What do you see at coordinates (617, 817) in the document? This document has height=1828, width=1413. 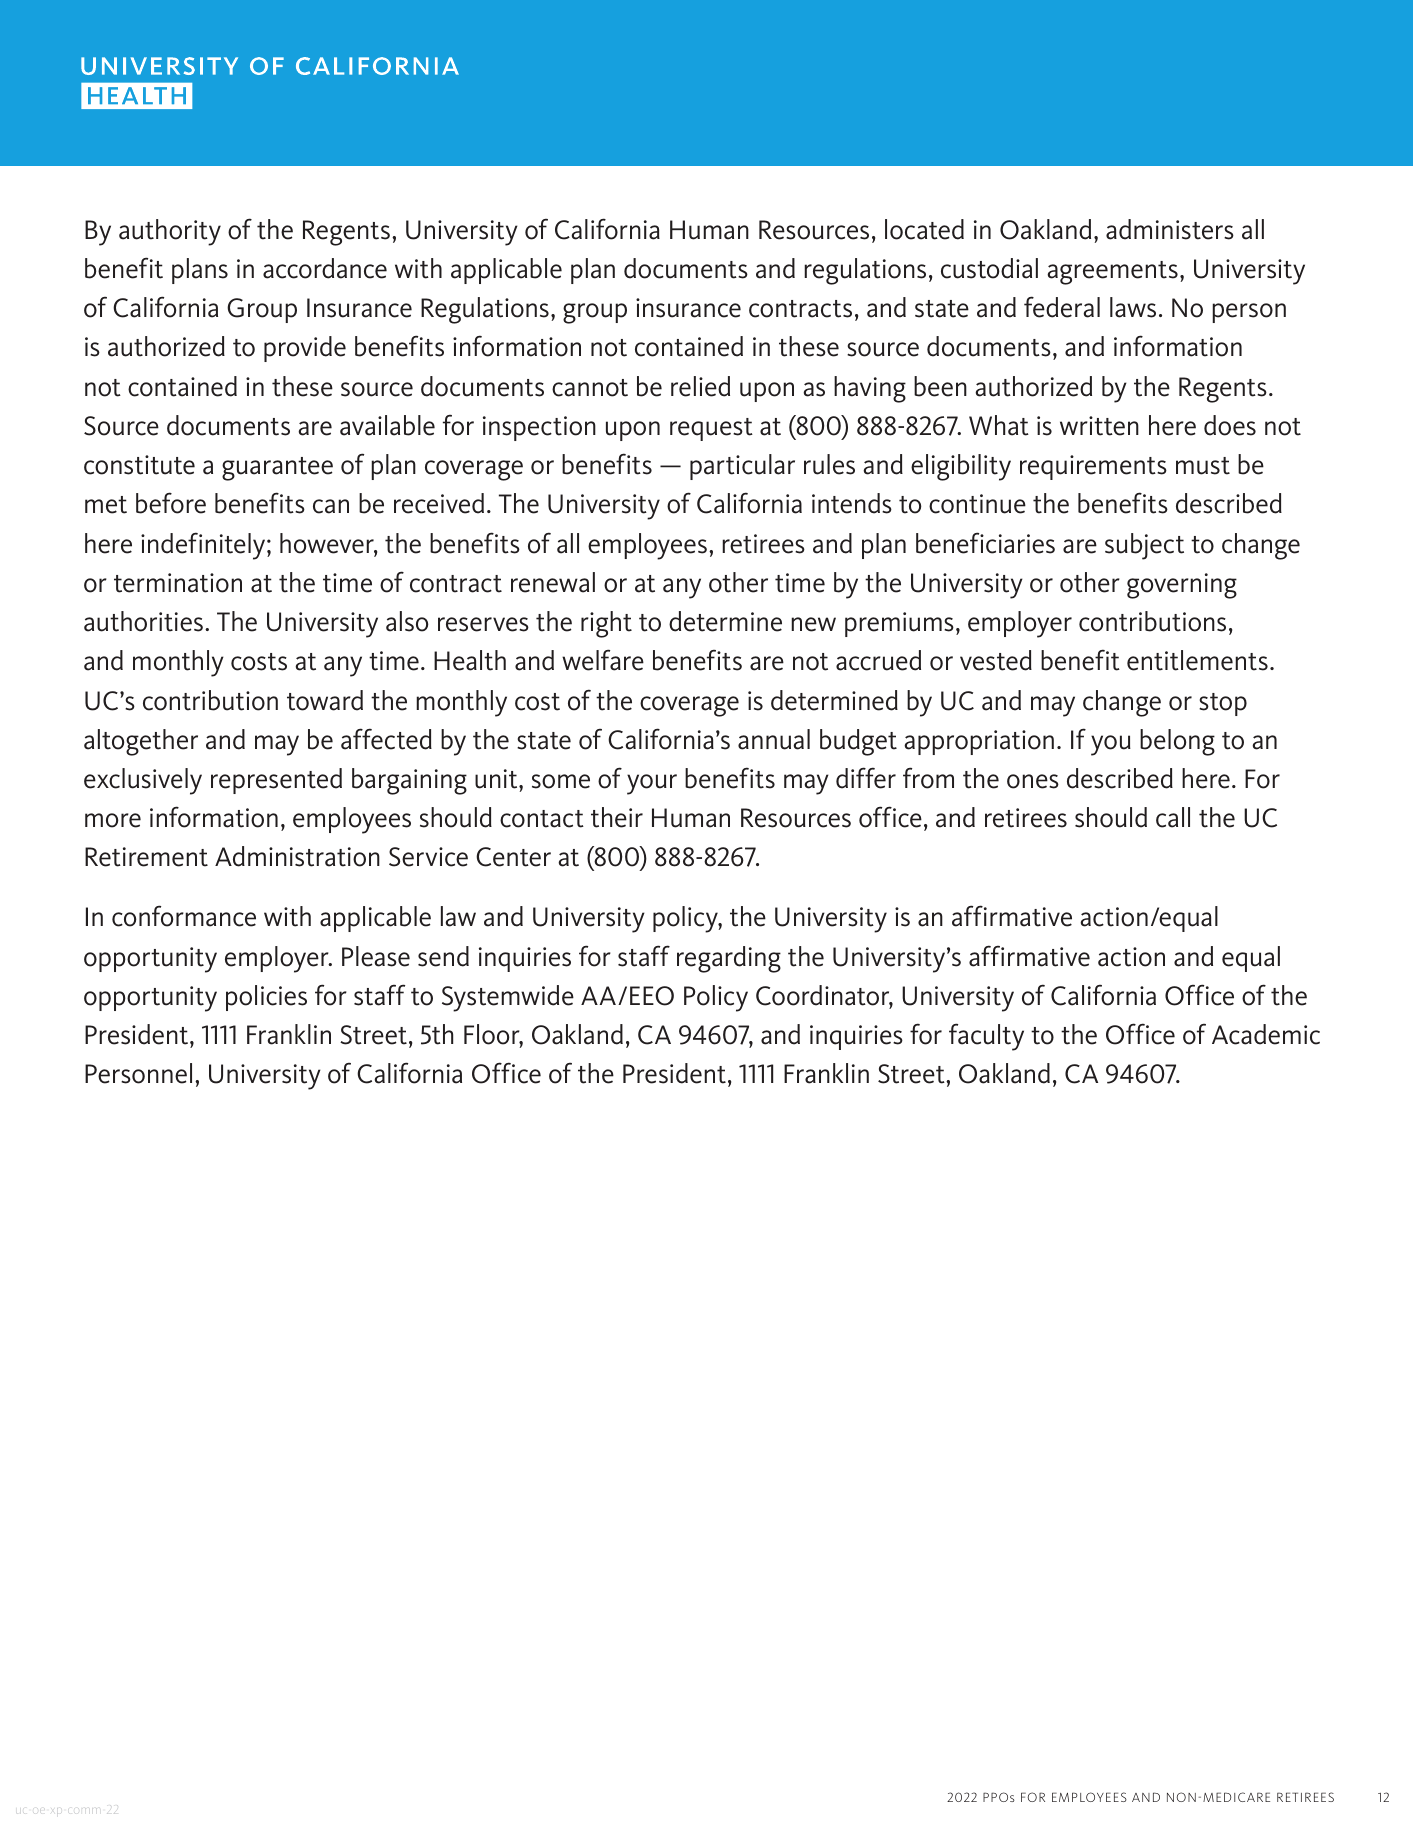 I see `their` at bounding box center [617, 817].
